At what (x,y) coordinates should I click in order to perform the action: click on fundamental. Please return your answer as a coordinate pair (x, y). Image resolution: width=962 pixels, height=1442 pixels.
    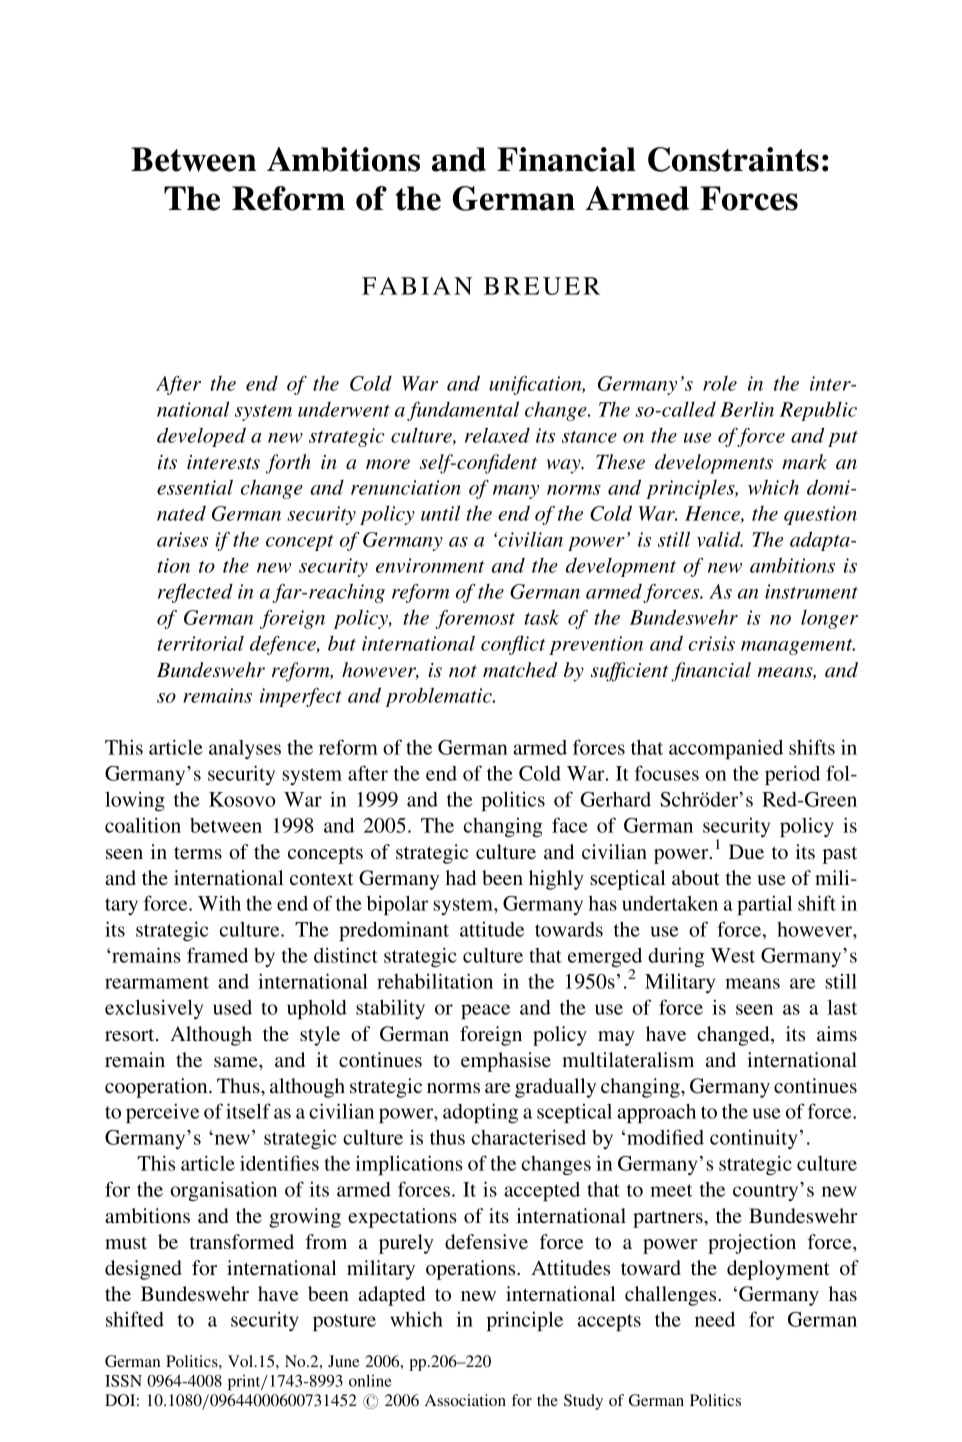
    Looking at the image, I should click on (463, 411).
